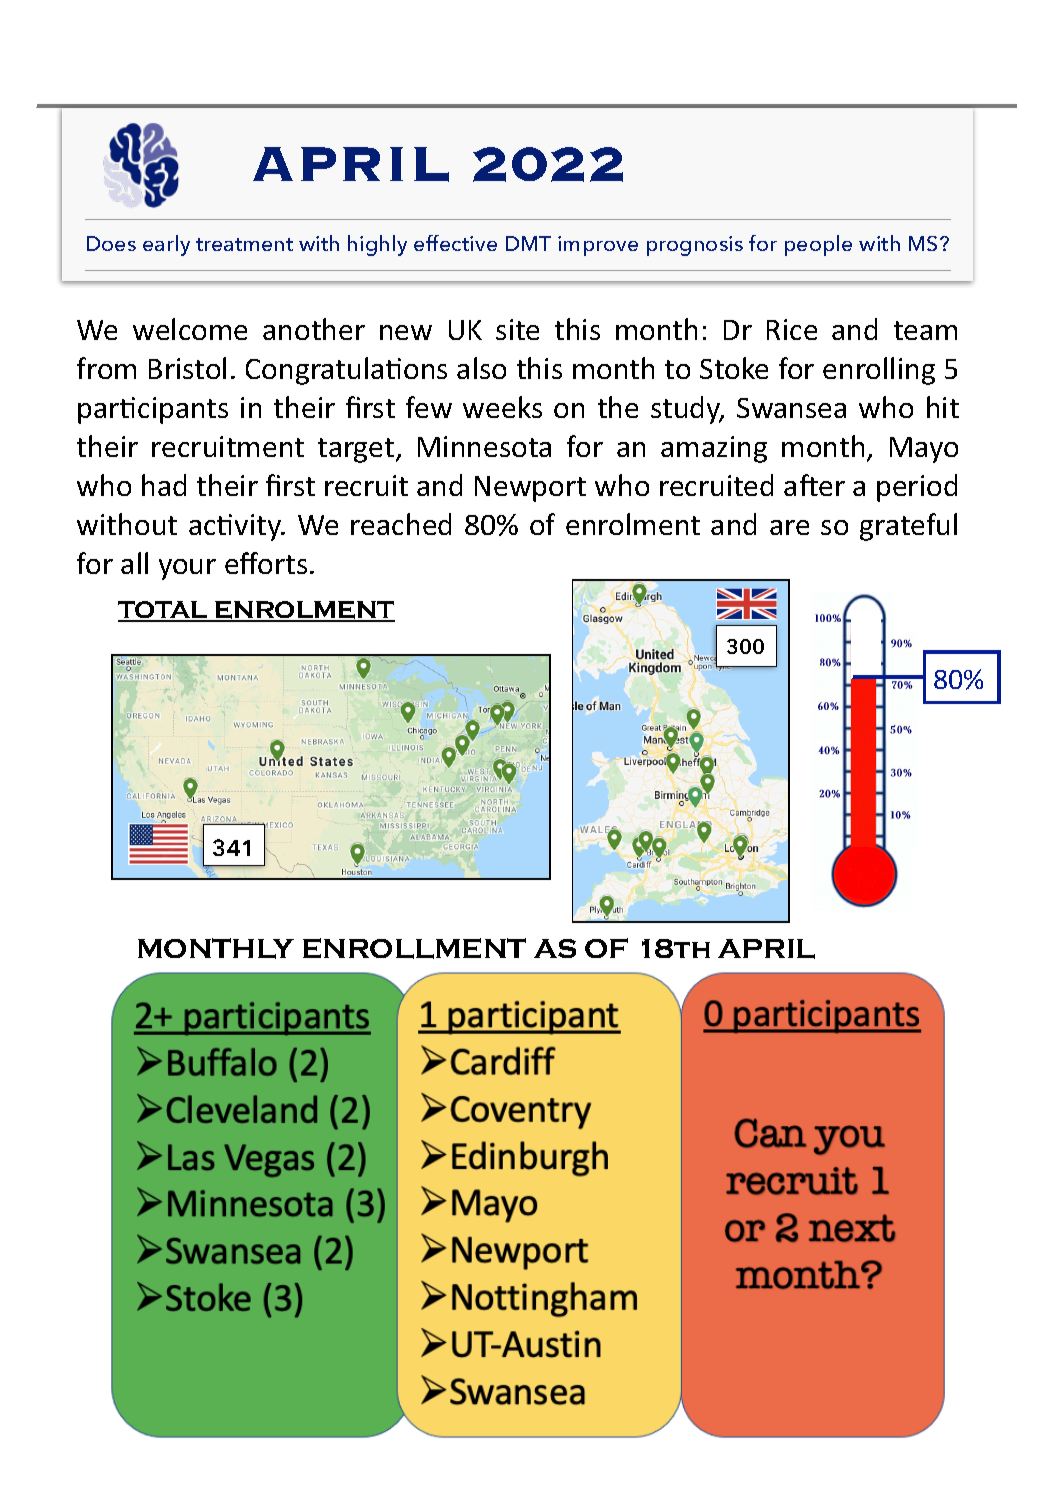  What do you see at coordinates (818, 245) in the screenshot?
I see `people` at bounding box center [818, 245].
